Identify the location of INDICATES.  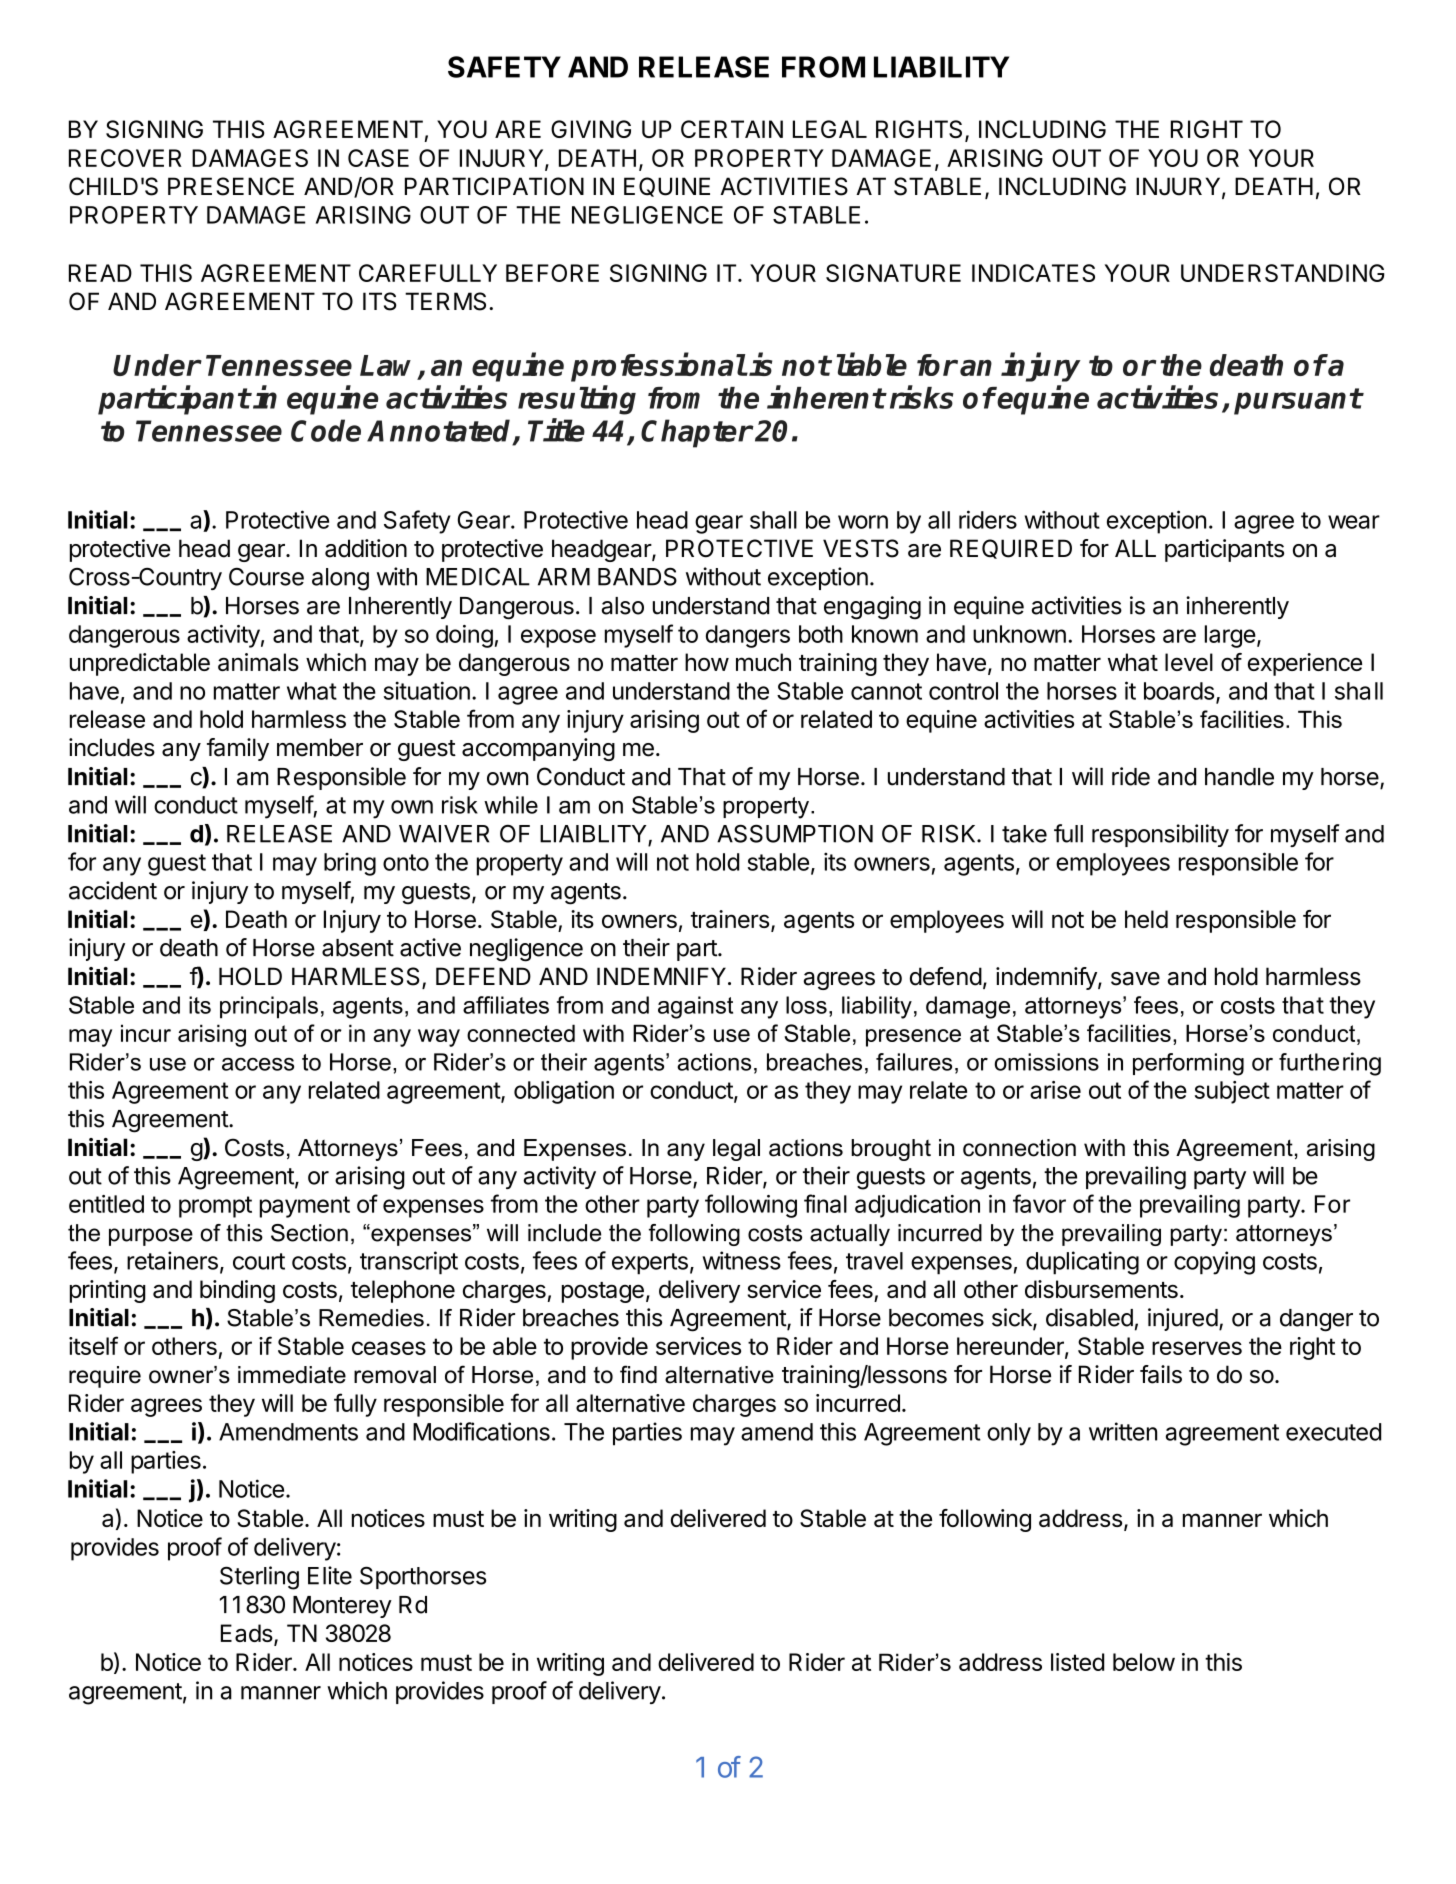
(1033, 273).
